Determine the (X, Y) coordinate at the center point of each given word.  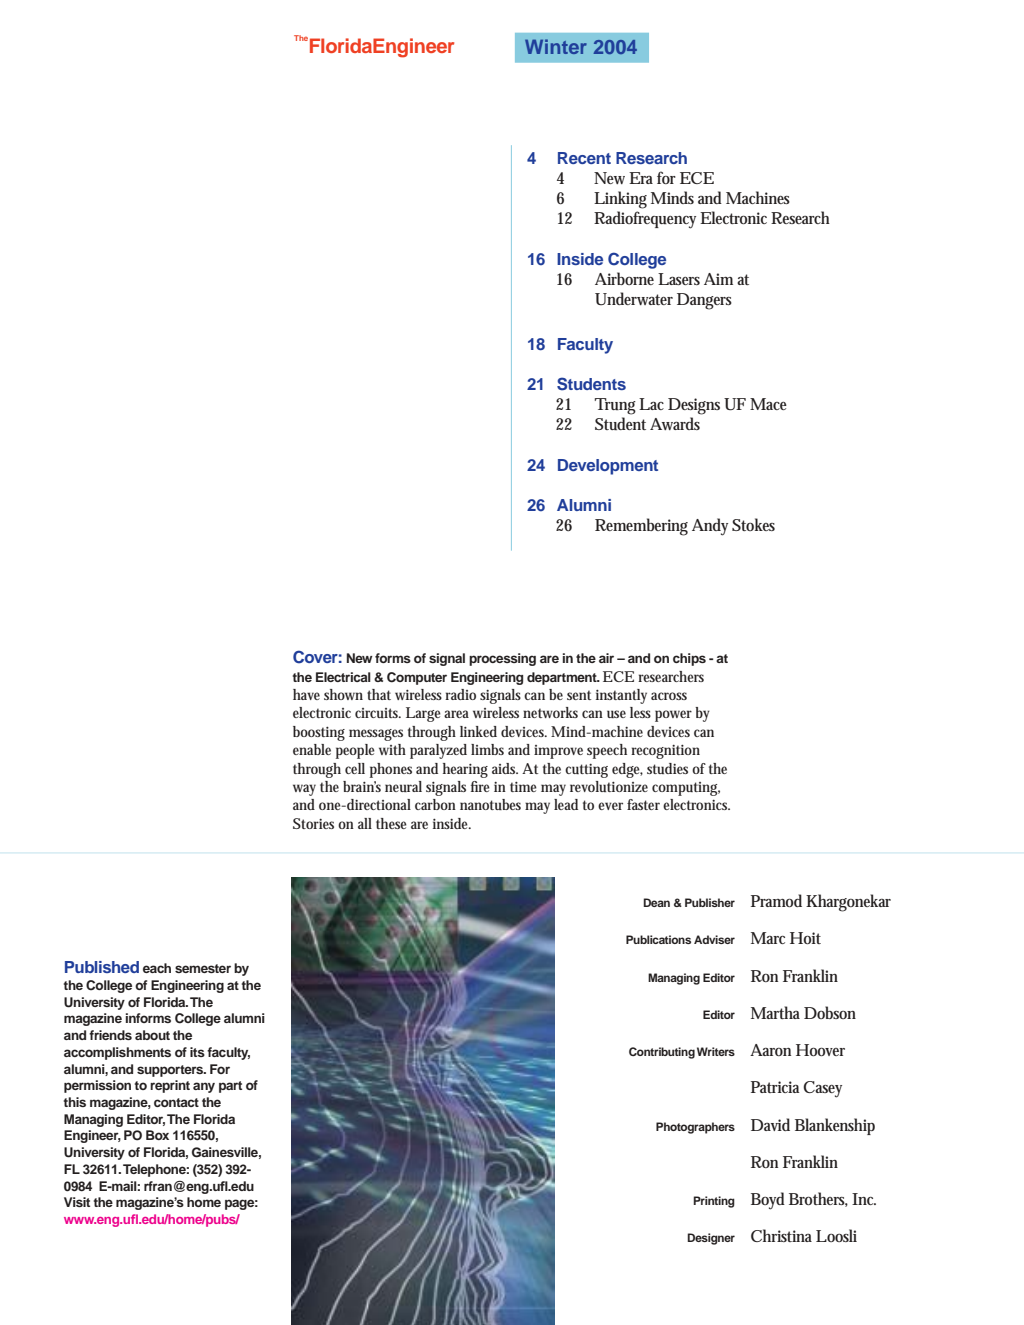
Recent (584, 158)
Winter (556, 46)
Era (641, 178)
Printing (714, 1202)
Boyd (768, 1201)
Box (157, 1135)
